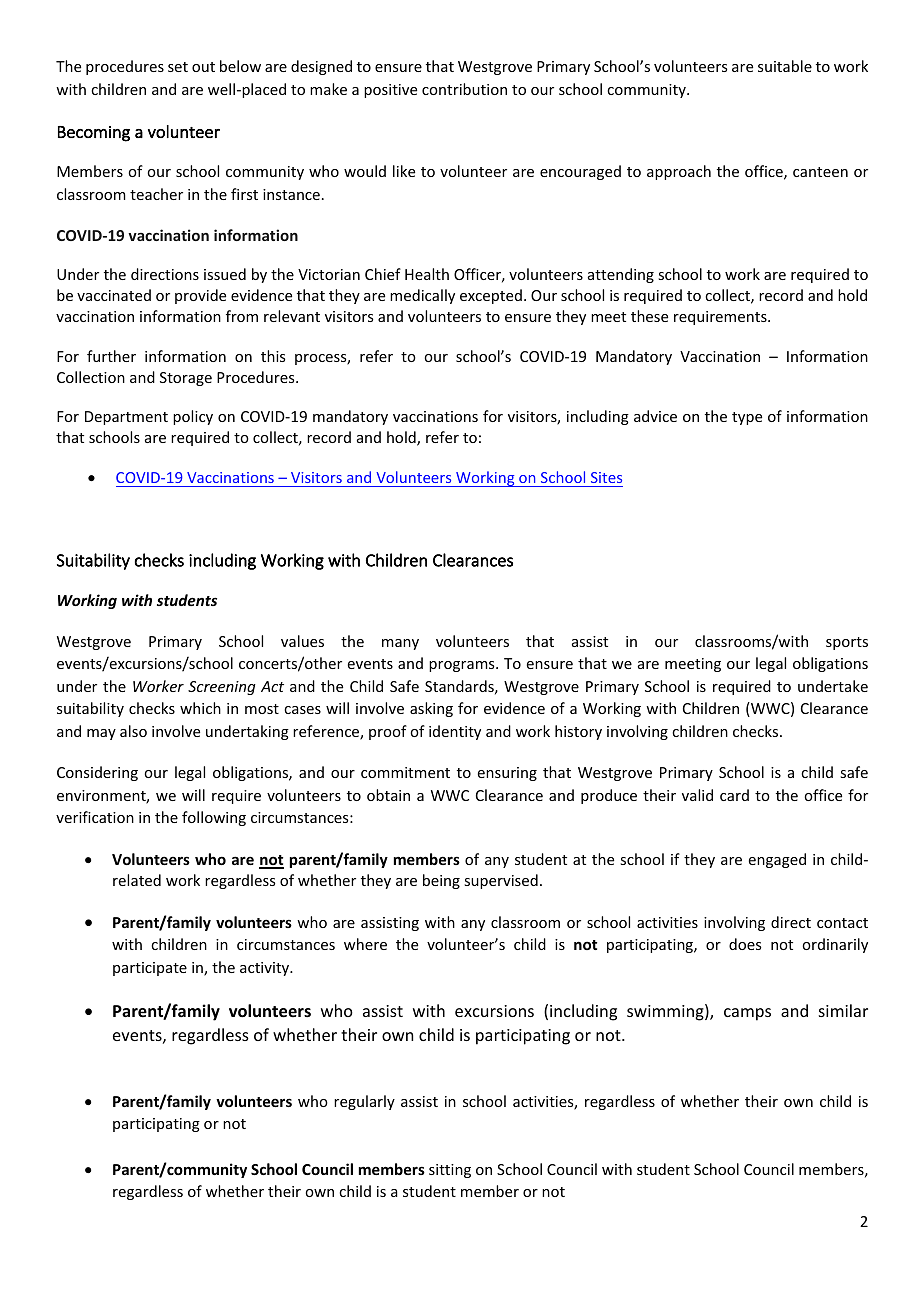 This screenshot has width=924, height=1308. What do you see at coordinates (507, 774) in the screenshot?
I see `ensuring` at bounding box center [507, 774].
